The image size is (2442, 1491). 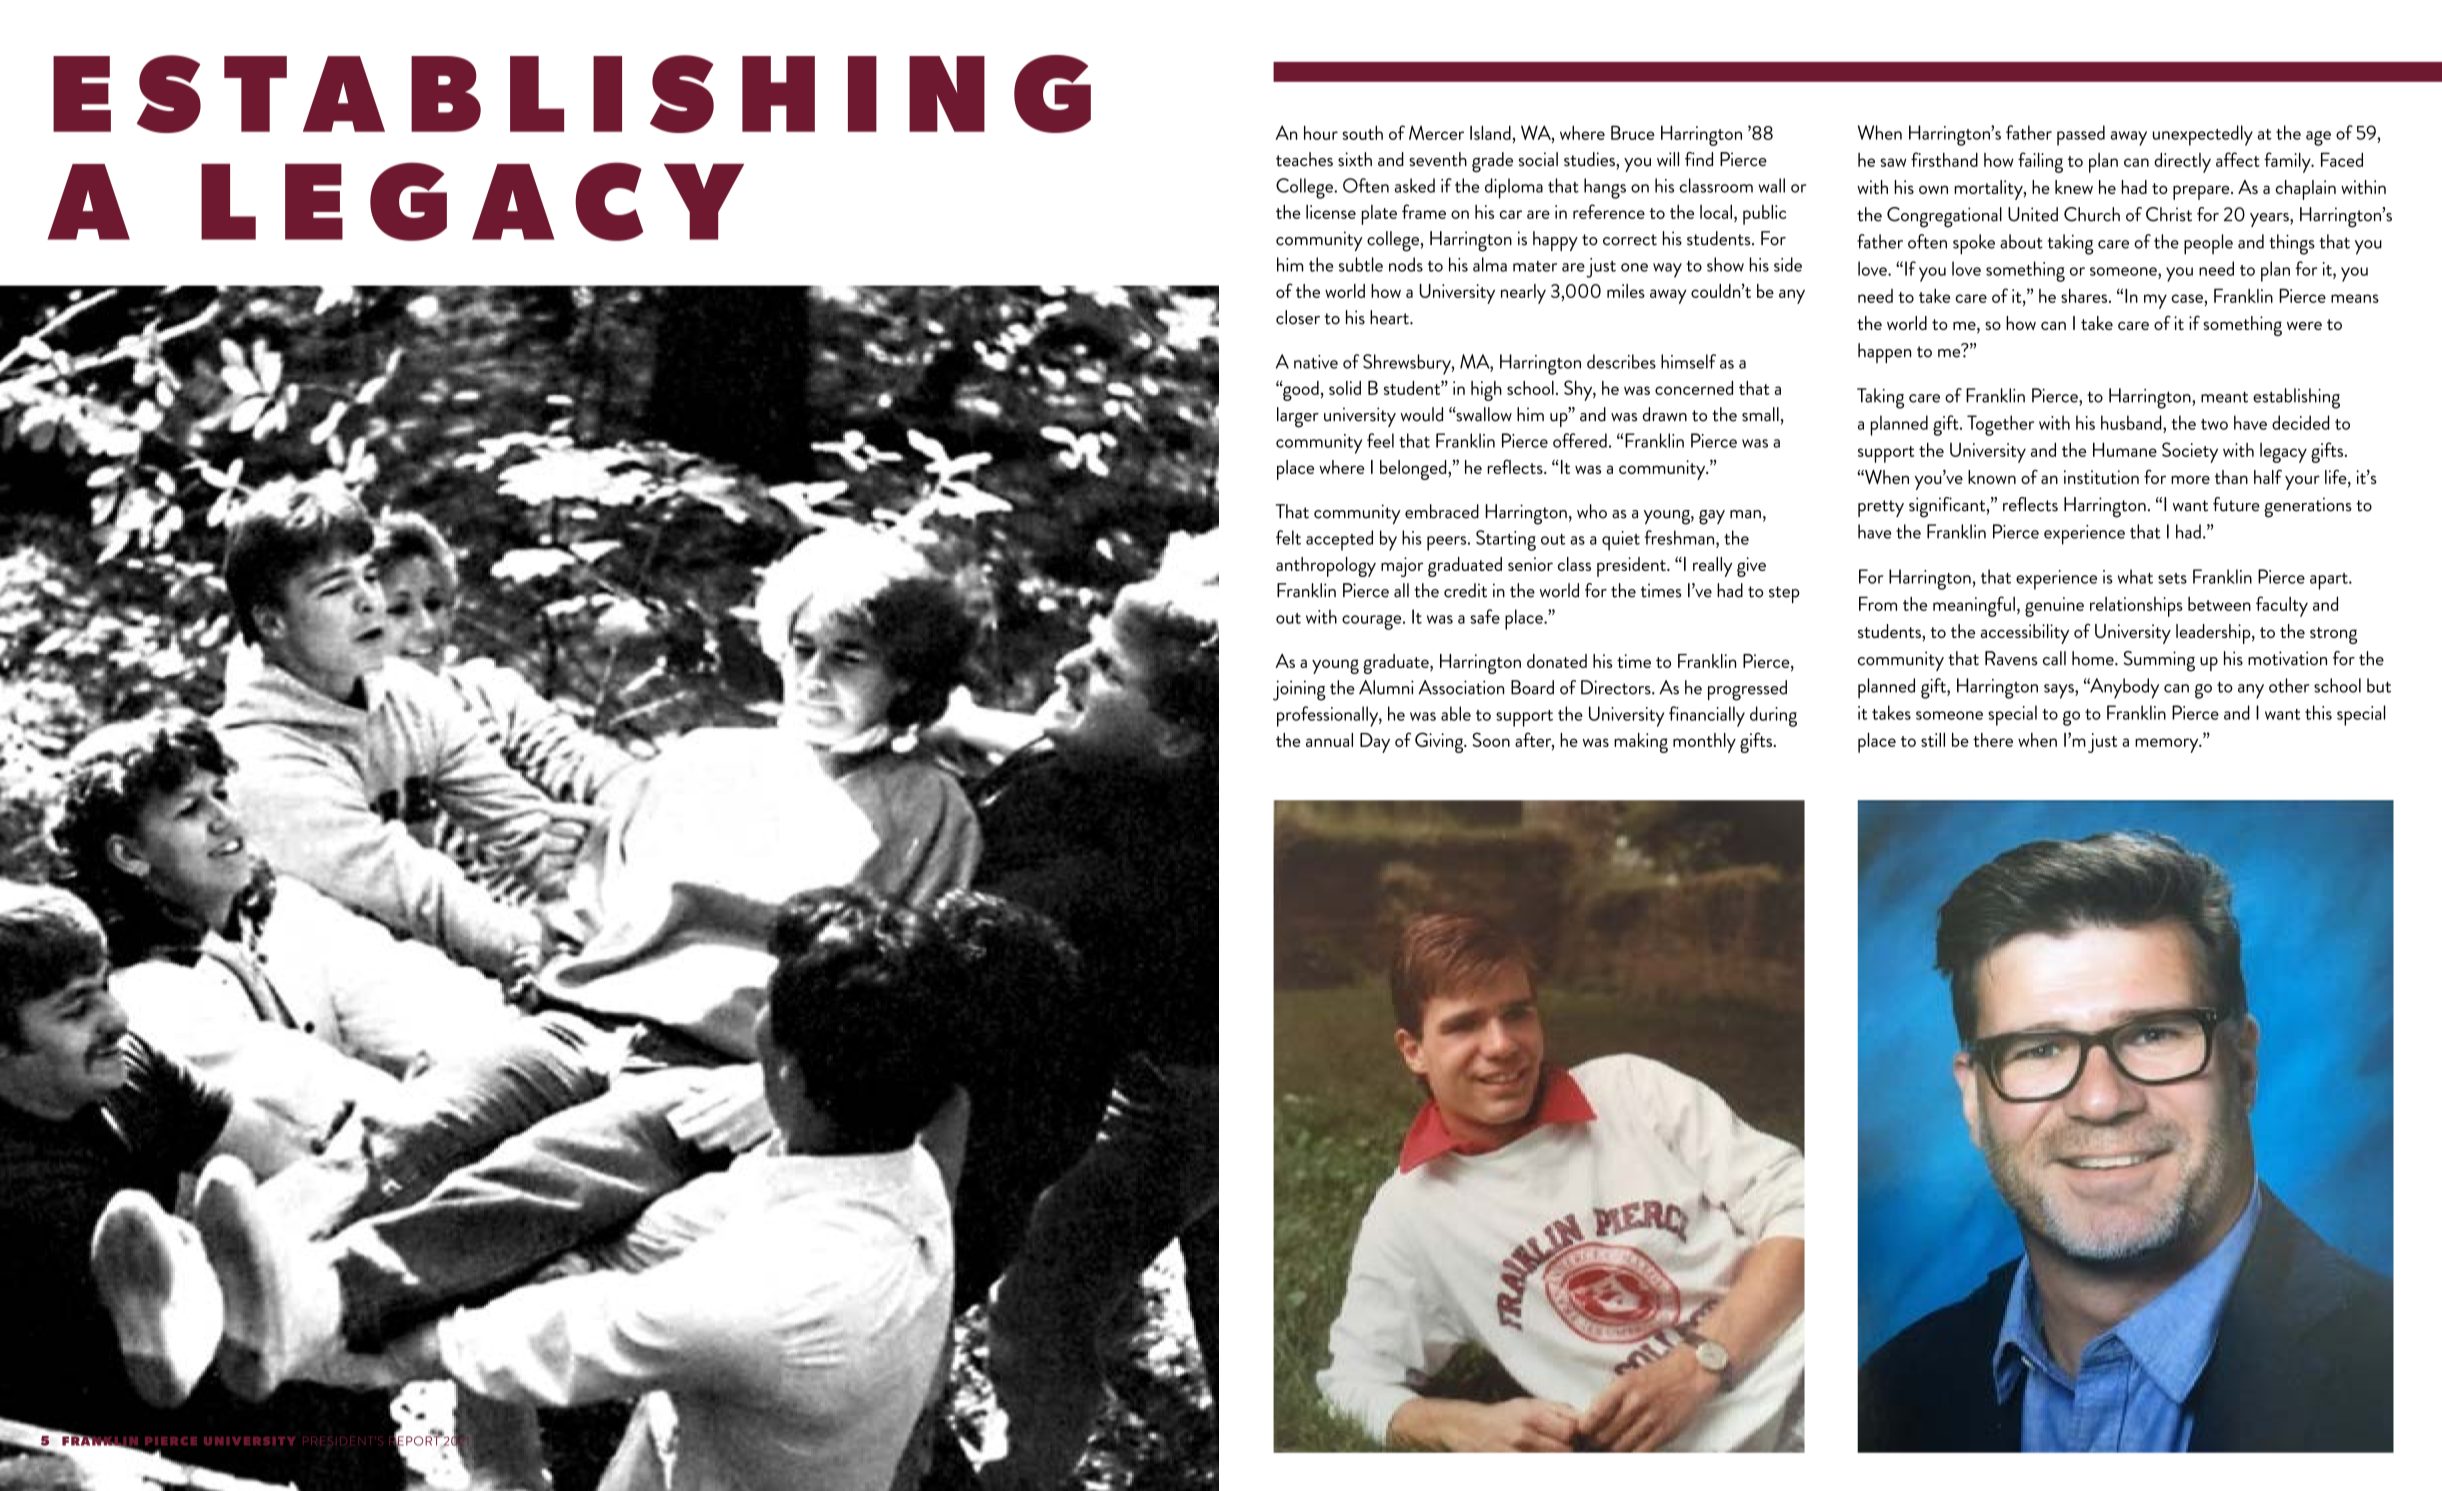 What do you see at coordinates (1390, 317) in the document?
I see `heart` at bounding box center [1390, 317].
